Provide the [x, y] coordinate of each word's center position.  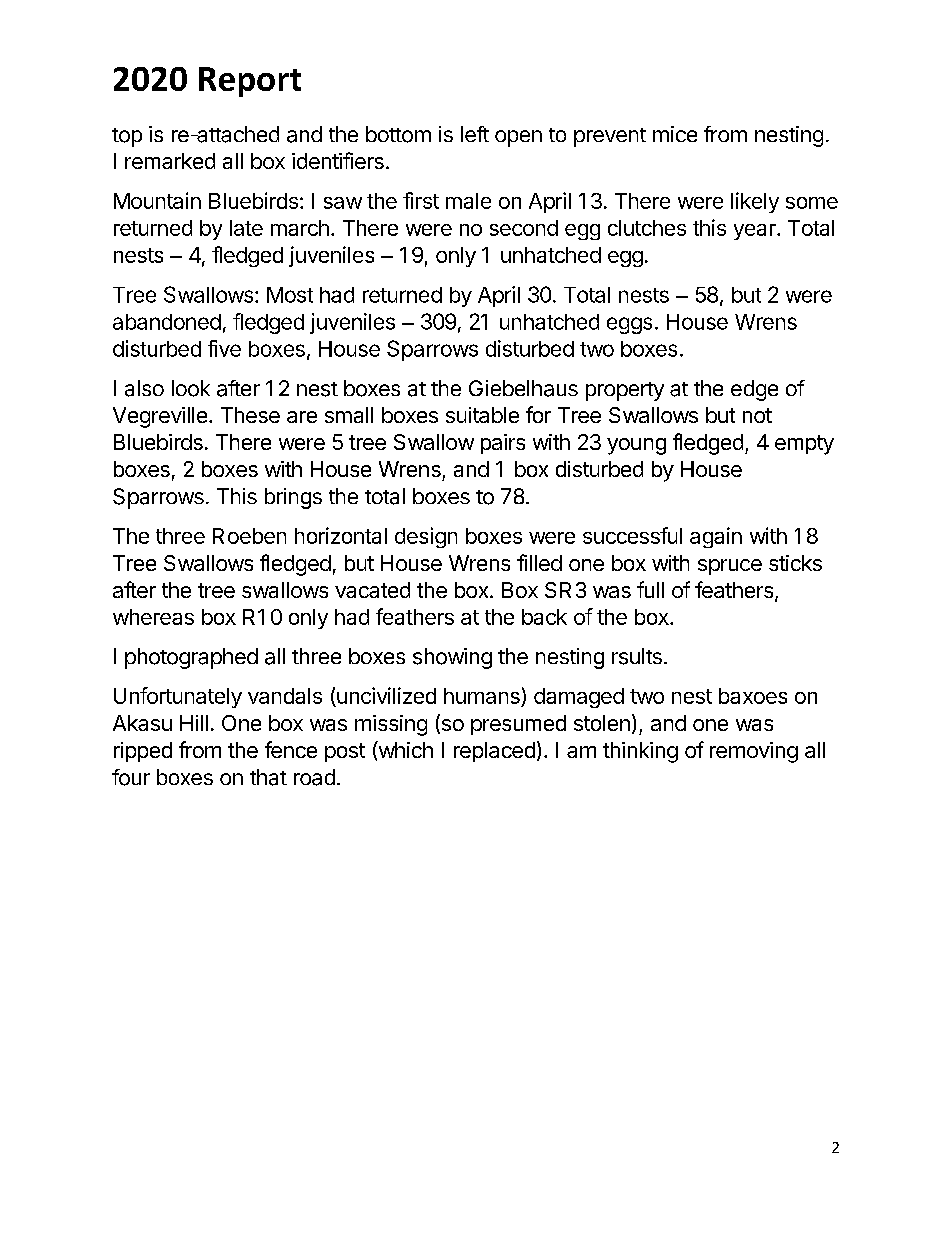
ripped [143, 752]
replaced [494, 752]
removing [754, 752]
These [250, 415]
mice [675, 134]
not [757, 415]
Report [250, 82]
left [475, 134]
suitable [482, 415]
